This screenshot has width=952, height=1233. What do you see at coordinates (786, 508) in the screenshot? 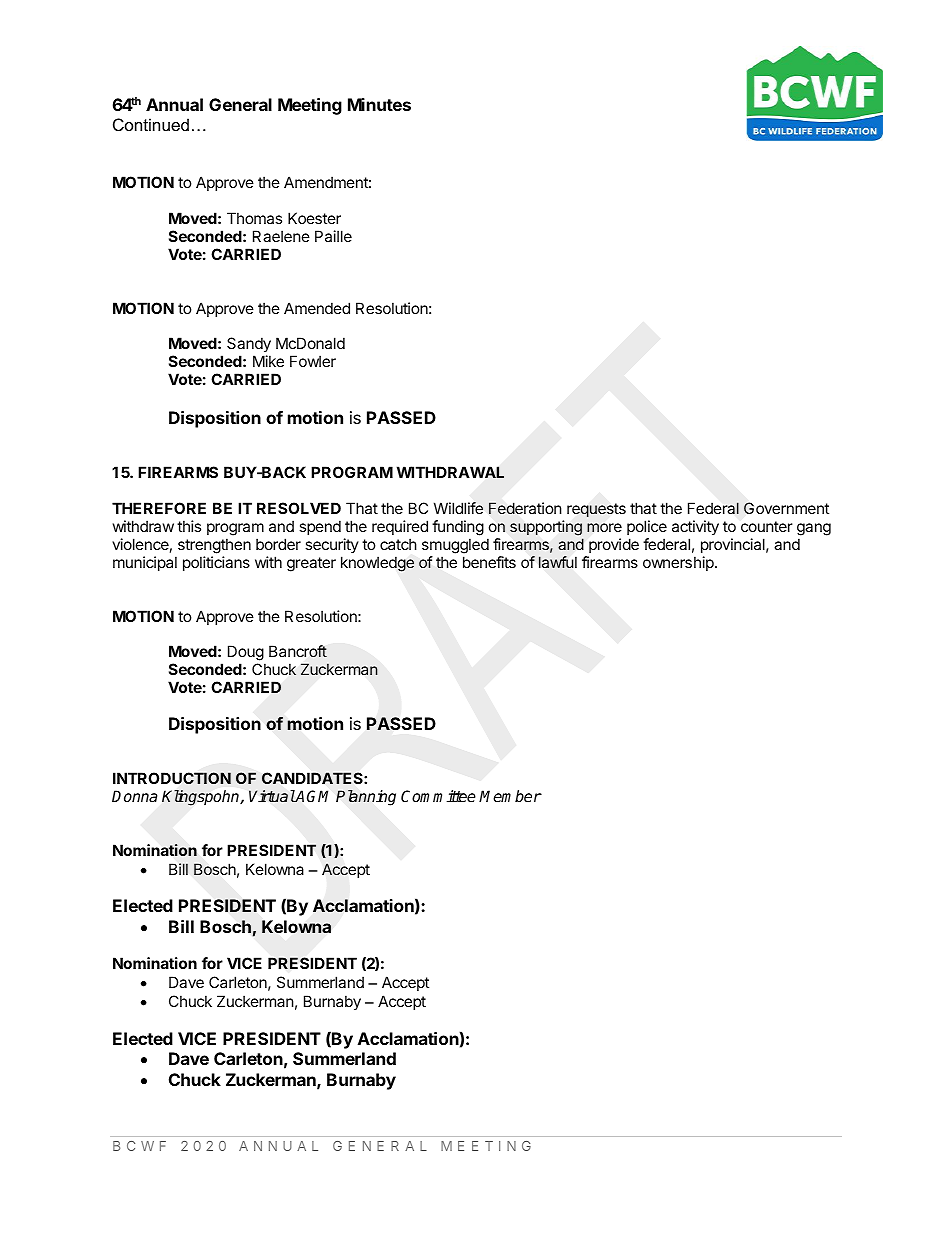
I see `Government` at bounding box center [786, 508].
